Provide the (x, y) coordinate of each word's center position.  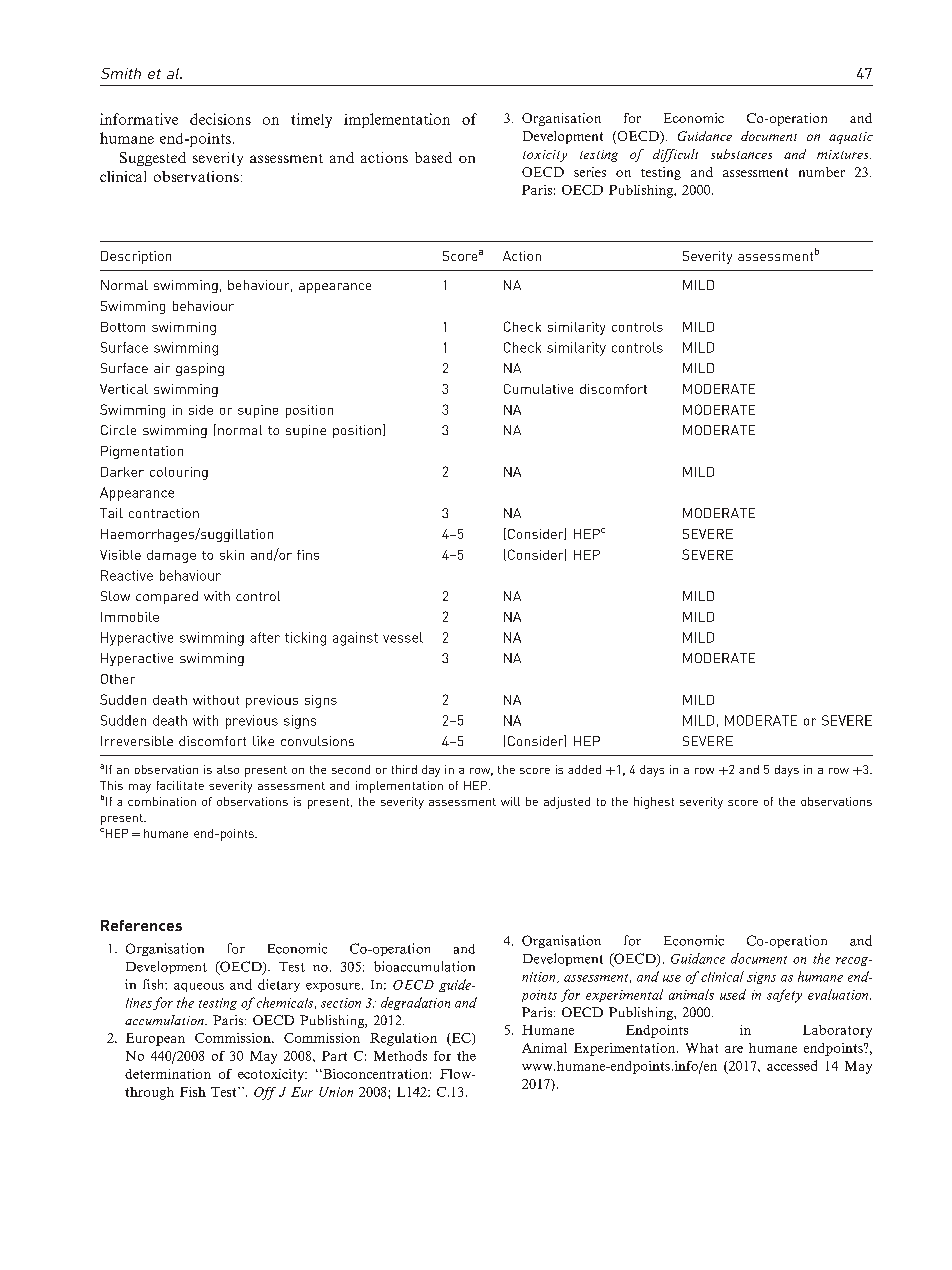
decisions (220, 119)
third (404, 769)
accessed (792, 1065)
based (433, 157)
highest (654, 803)
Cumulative (538, 389)
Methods (400, 1055)
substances (741, 154)
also (228, 769)
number (822, 172)
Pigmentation (142, 452)
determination (168, 1074)
